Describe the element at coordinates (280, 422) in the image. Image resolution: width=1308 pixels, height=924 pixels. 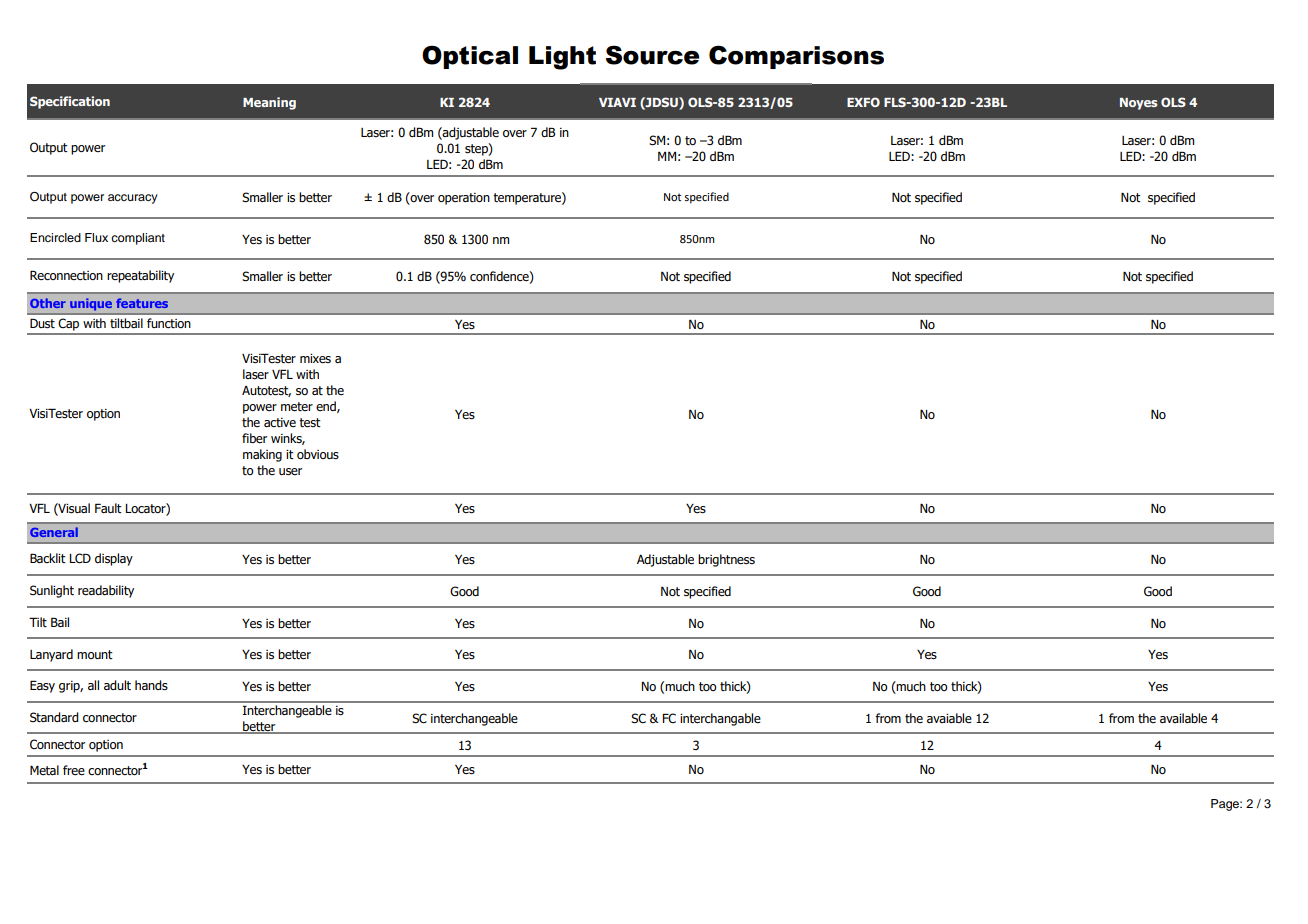
I see `active` at that location.
